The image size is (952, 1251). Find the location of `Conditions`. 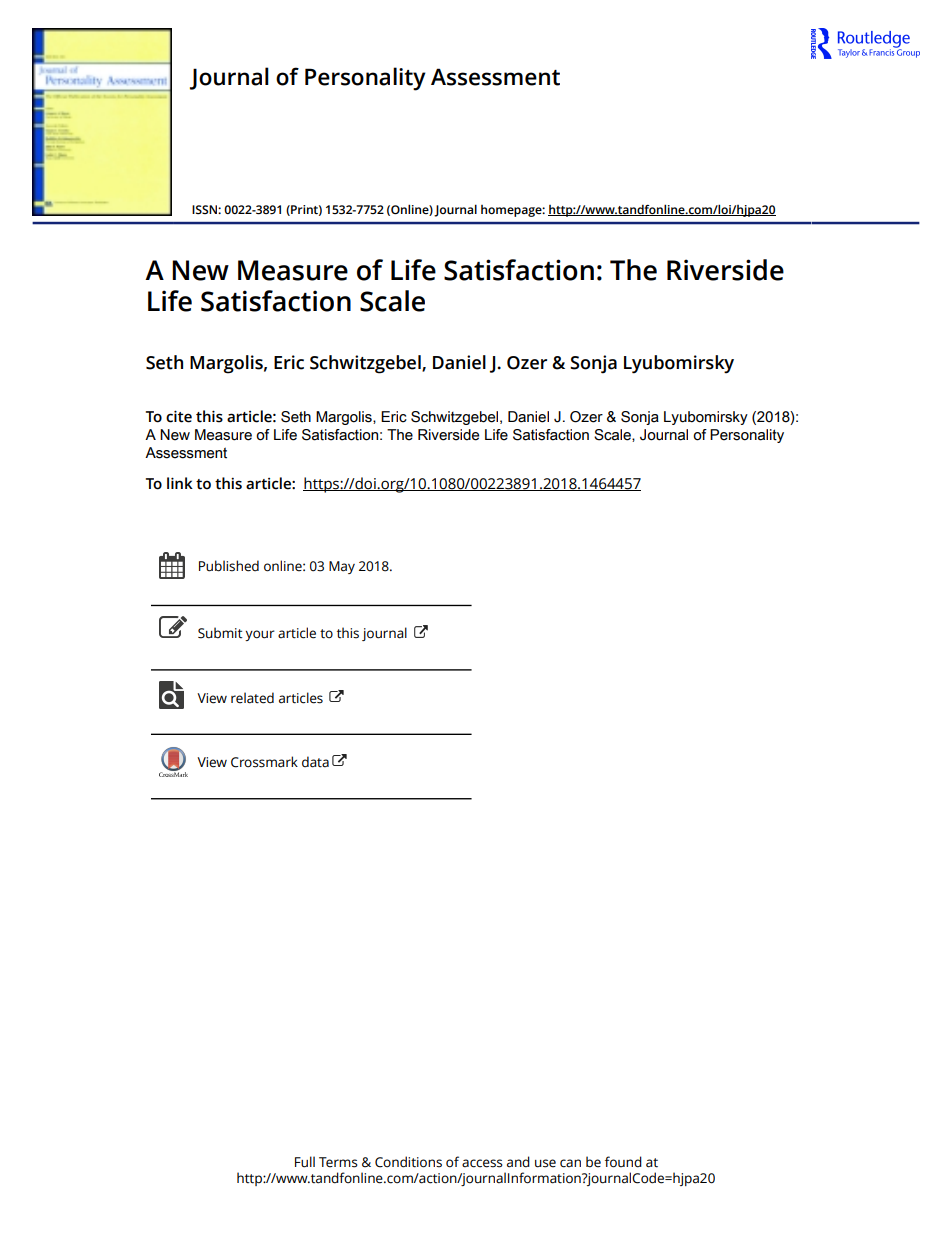

Conditions is located at coordinates (408, 1162).
